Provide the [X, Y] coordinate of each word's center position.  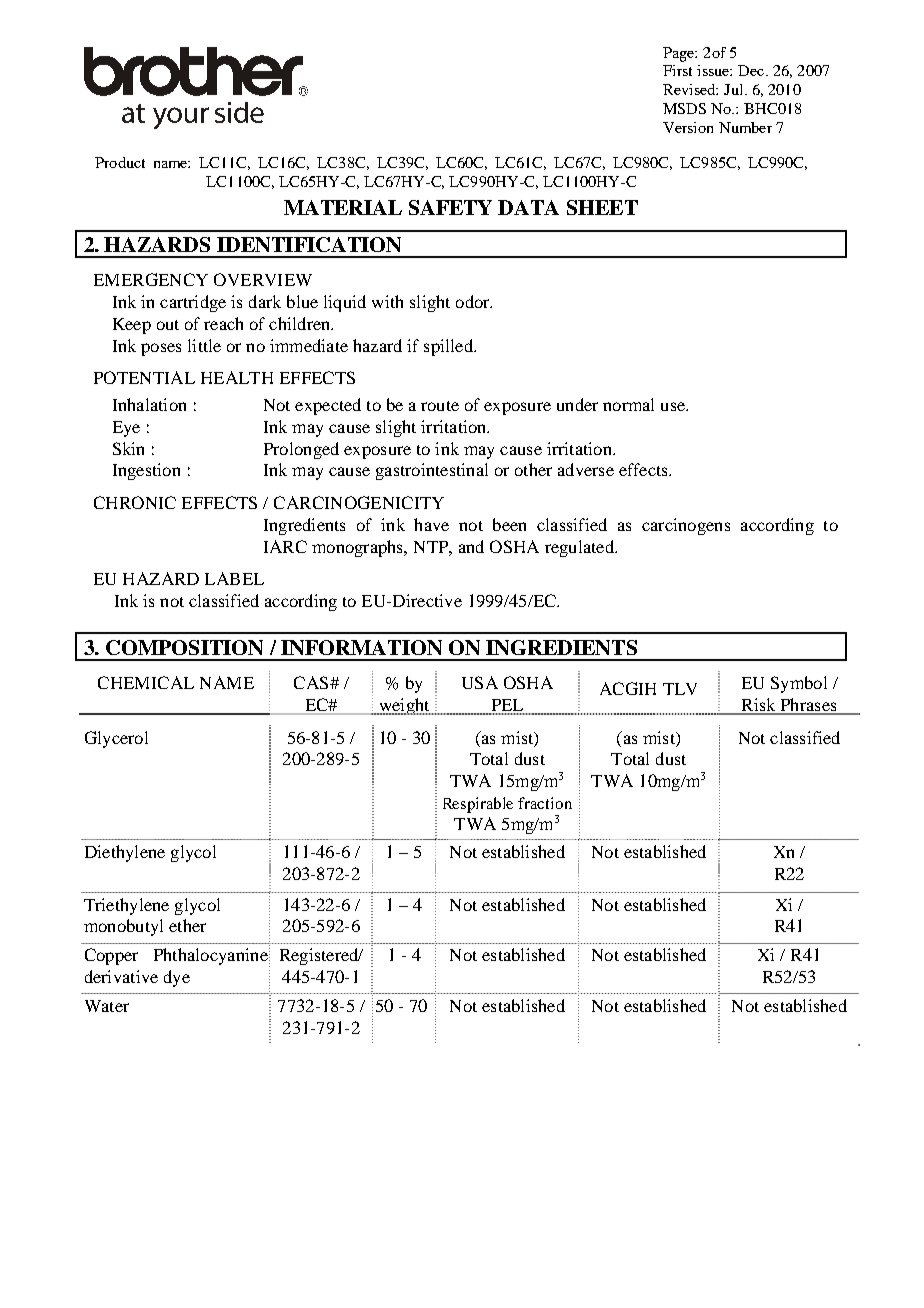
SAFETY [450, 207]
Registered [320, 956]
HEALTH [237, 377]
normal [628, 404]
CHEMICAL [146, 682]
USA [480, 682]
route [440, 406]
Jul [735, 89]
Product [120, 162]
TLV [680, 689]
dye [177, 978]
